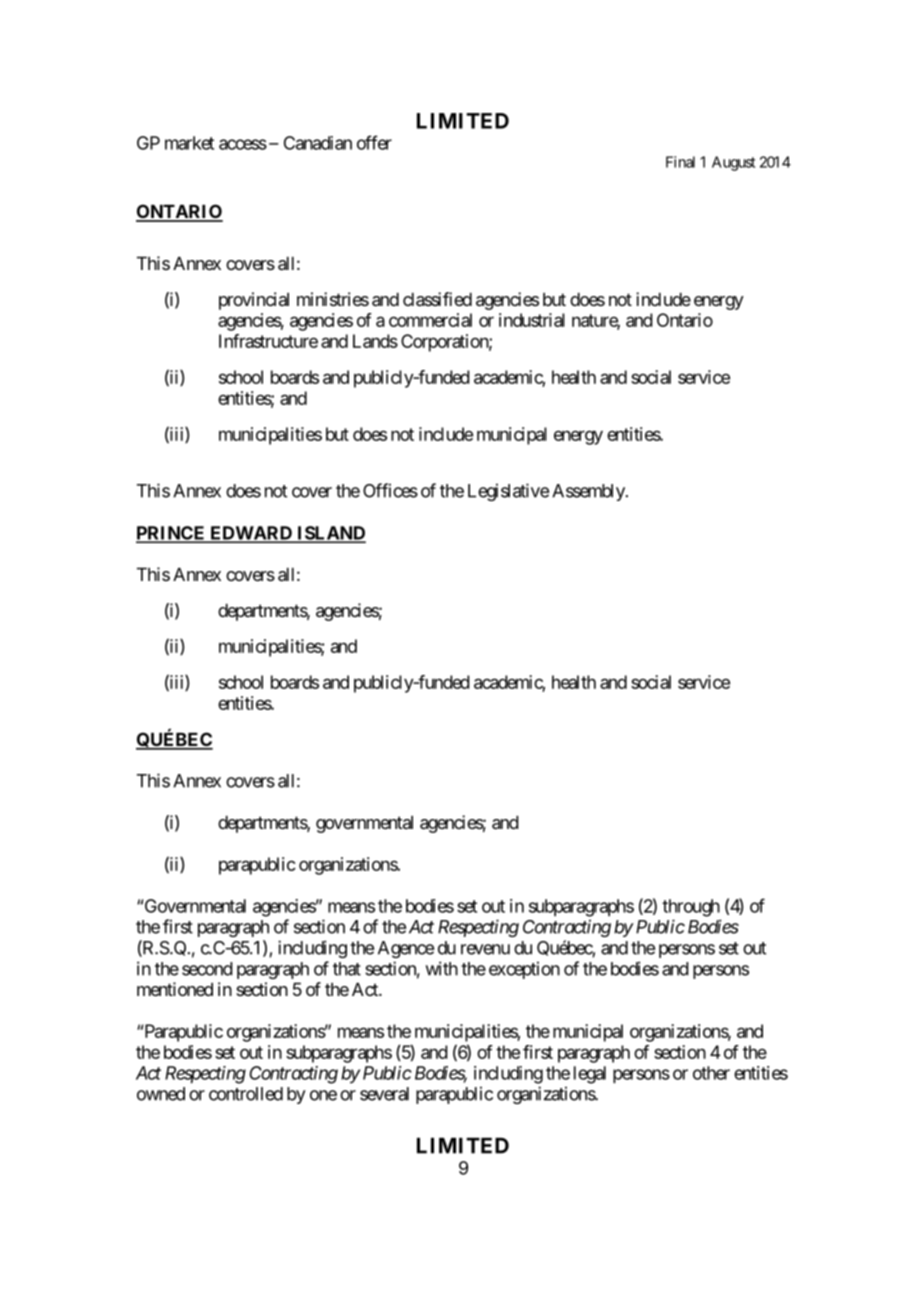 The image size is (924, 1308). Describe the element at coordinates (251, 534) in the screenshot. I see `EDWARD` at that location.
